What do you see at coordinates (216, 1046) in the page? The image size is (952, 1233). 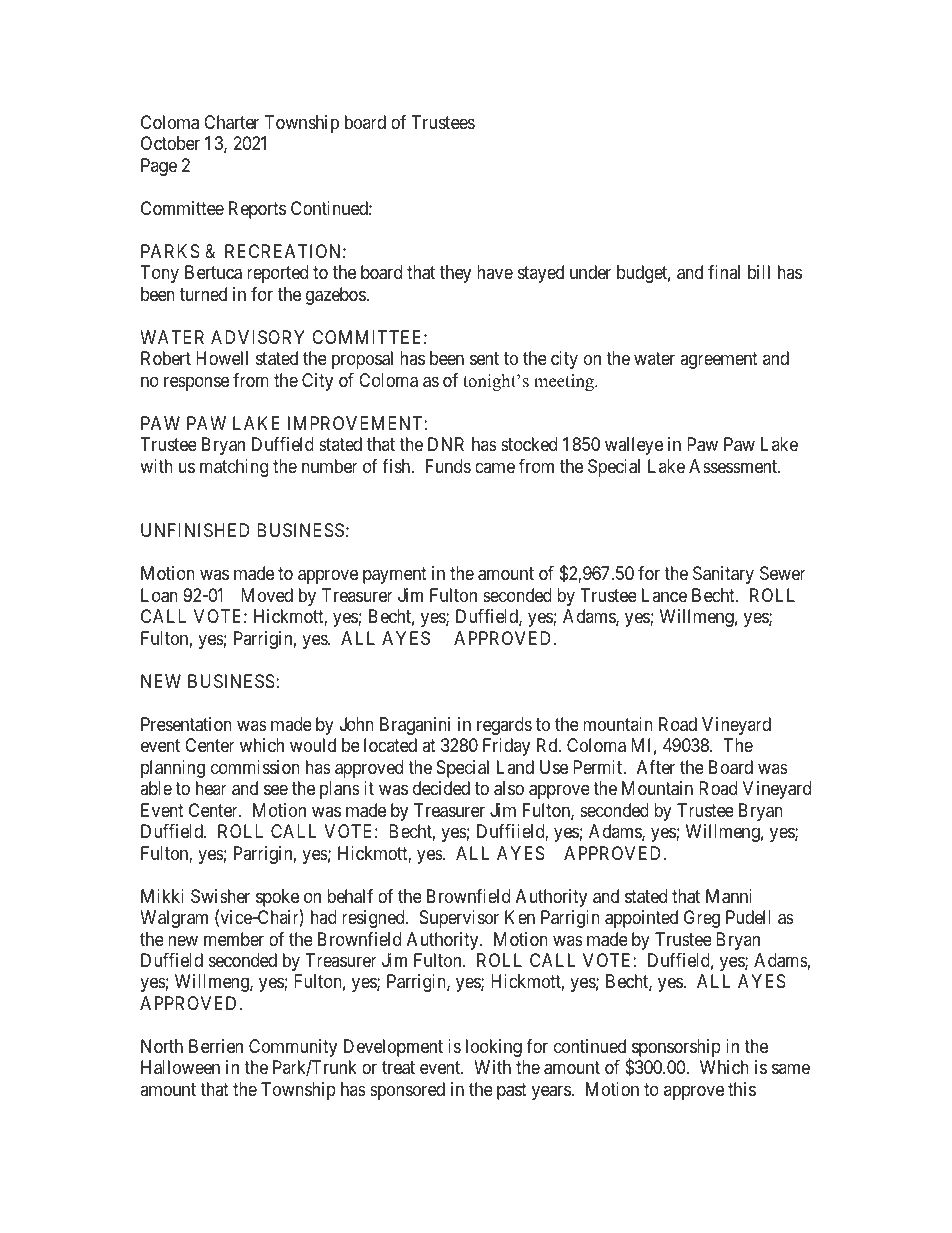 I see `Berrien` at bounding box center [216, 1046].
